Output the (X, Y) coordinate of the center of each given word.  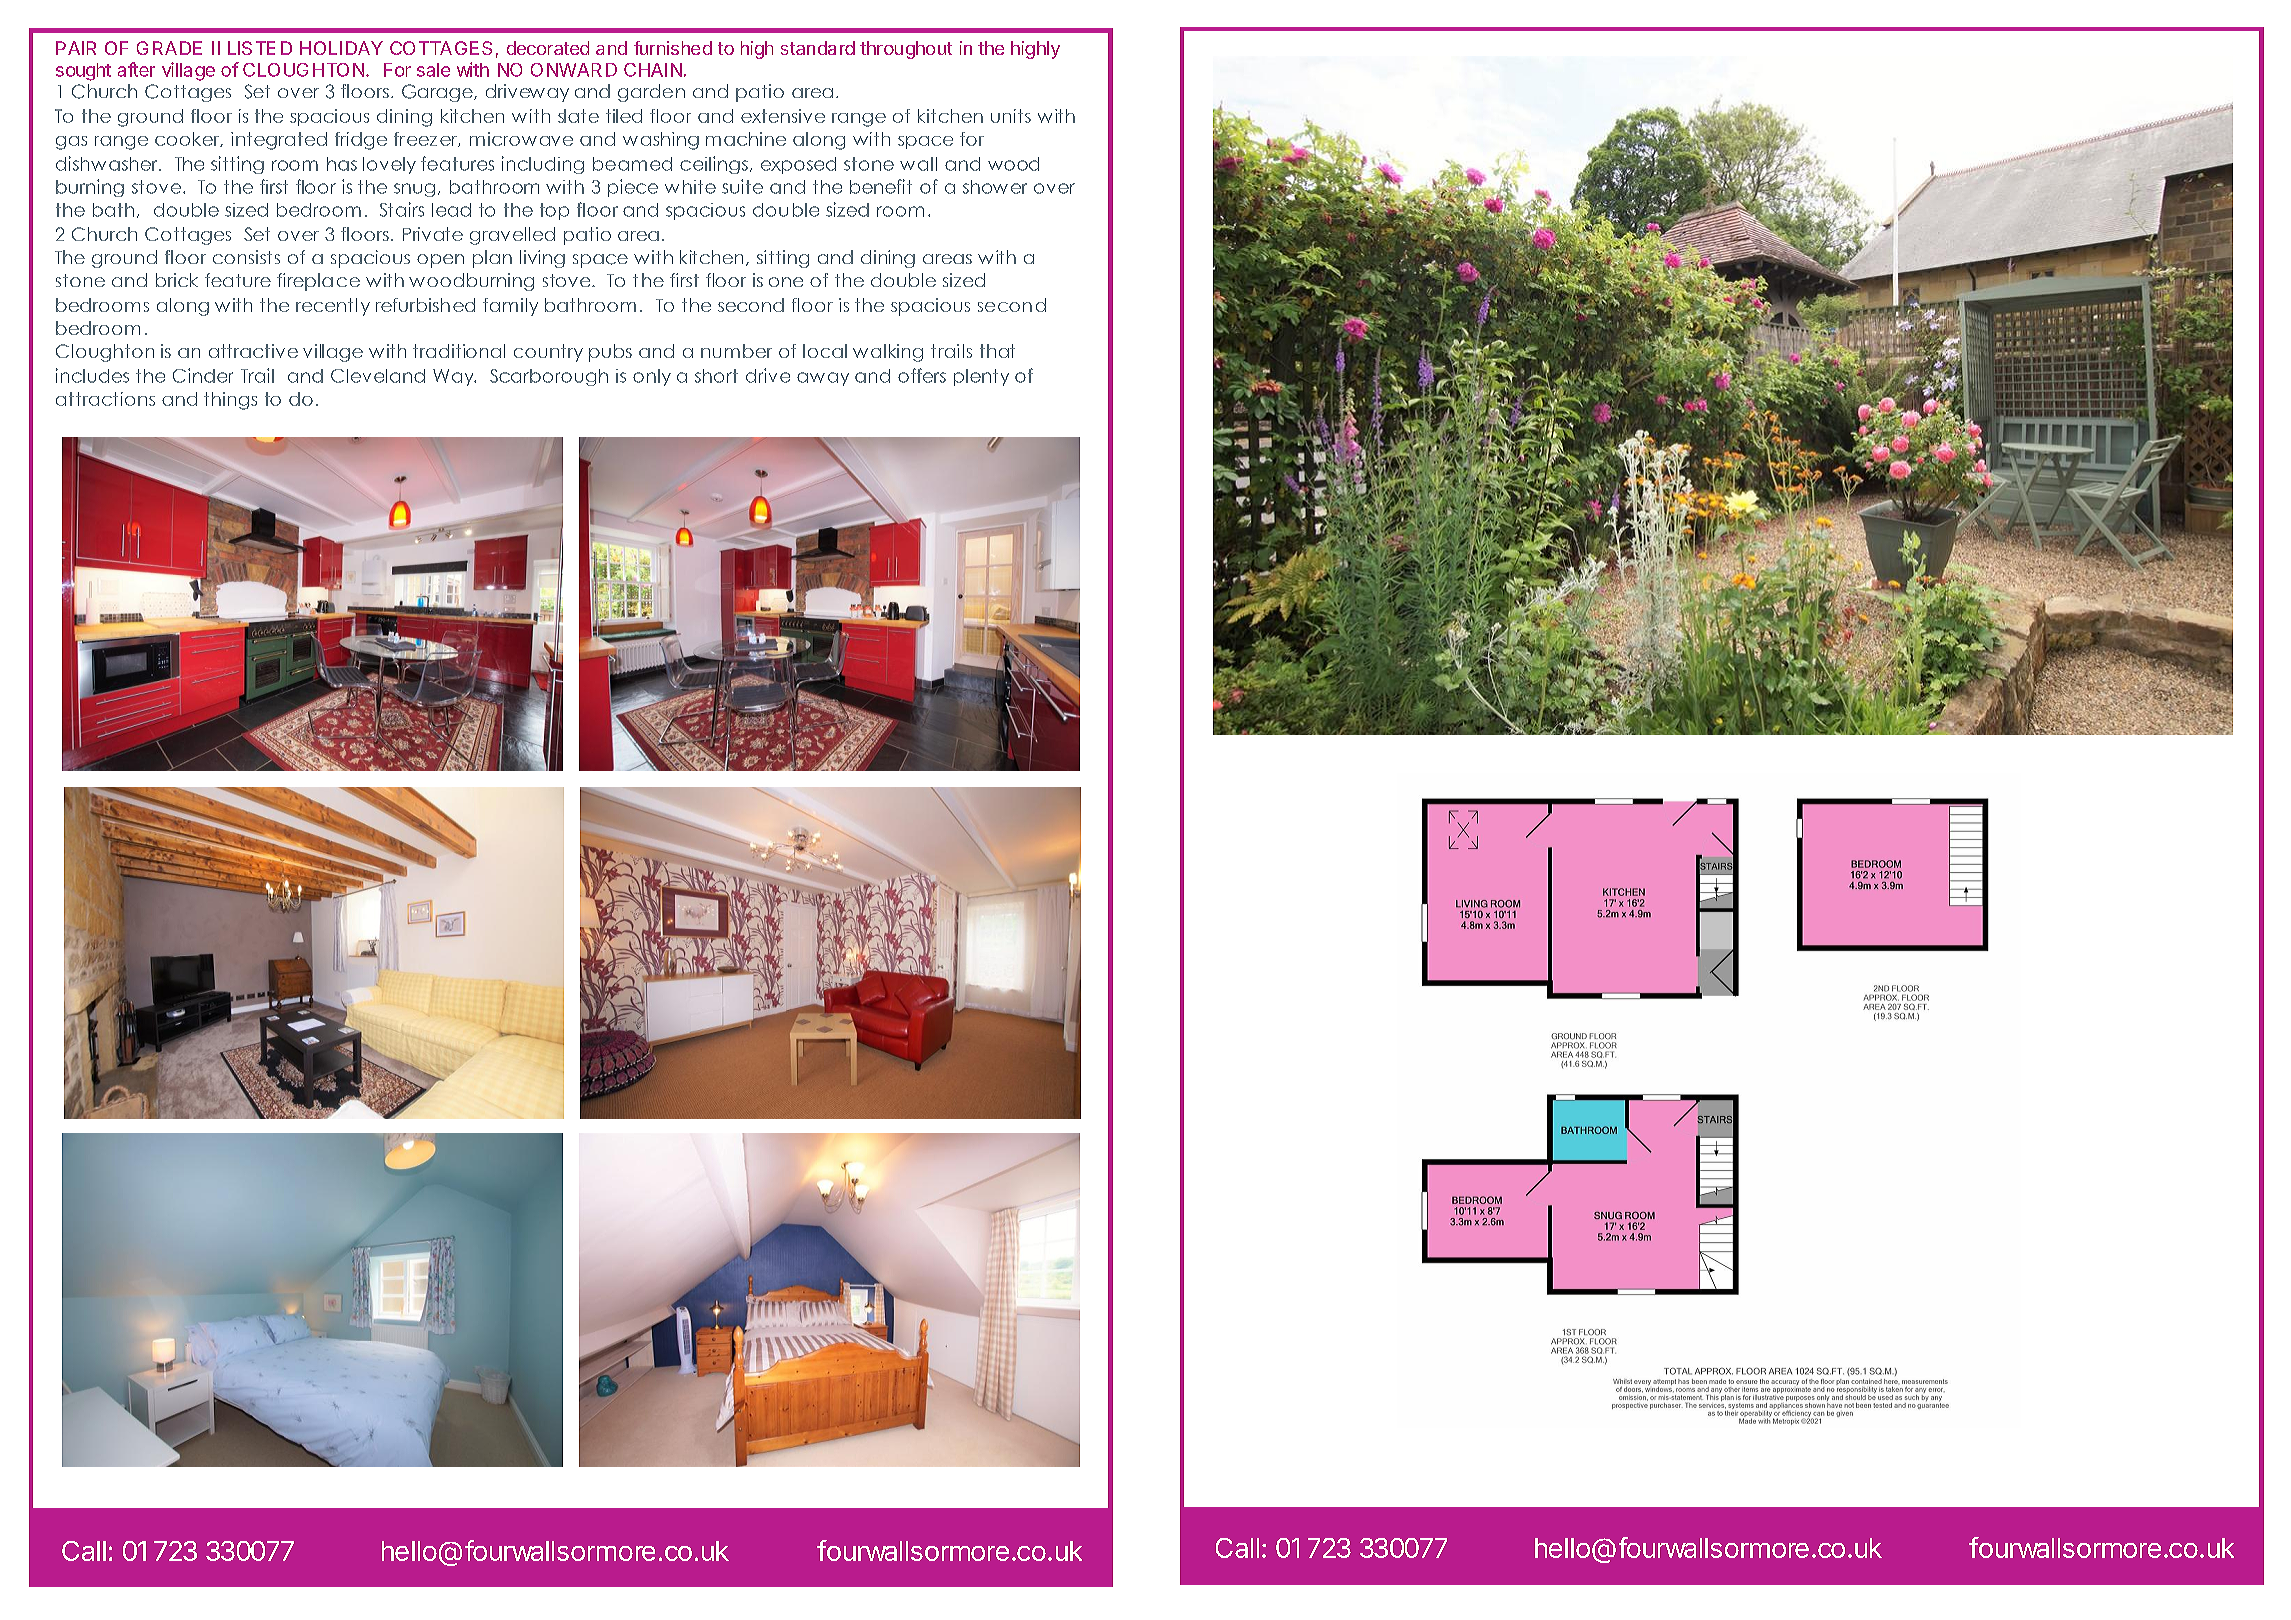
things (230, 401)
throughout (906, 50)
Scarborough (549, 377)
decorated (548, 48)
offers (922, 375)
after (136, 69)
